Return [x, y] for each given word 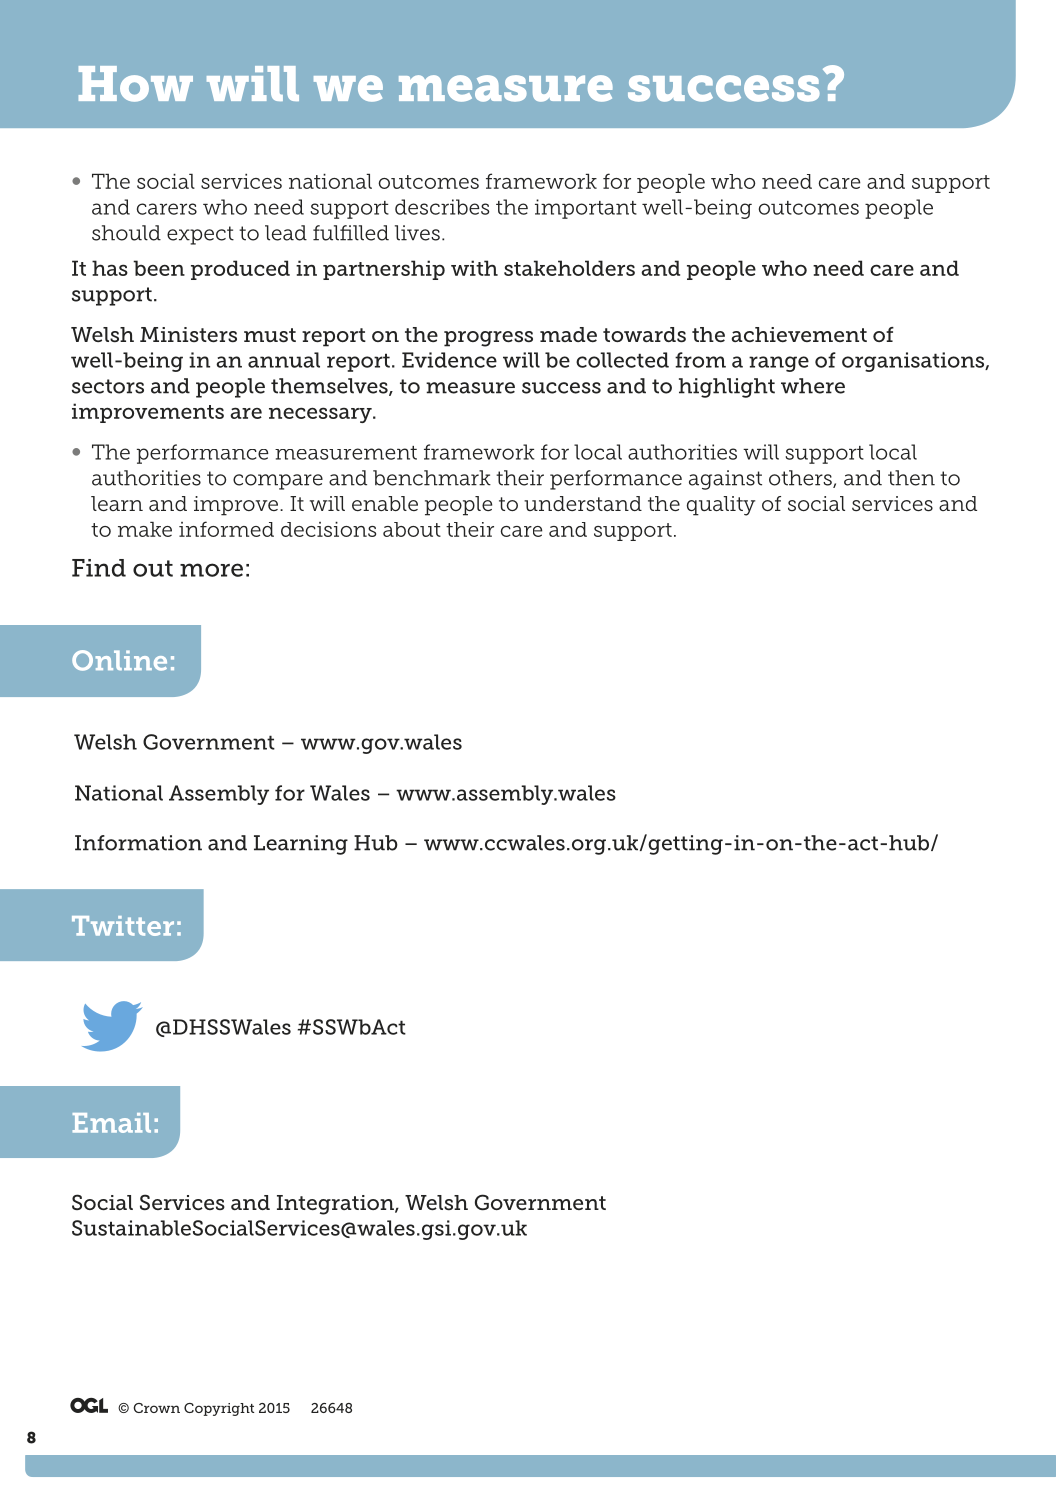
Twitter [123, 926]
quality [721, 506]
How [136, 84]
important [586, 209]
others [801, 479]
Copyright [219, 1409]
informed [226, 529]
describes [442, 207]
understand [583, 503]
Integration [336, 1205]
